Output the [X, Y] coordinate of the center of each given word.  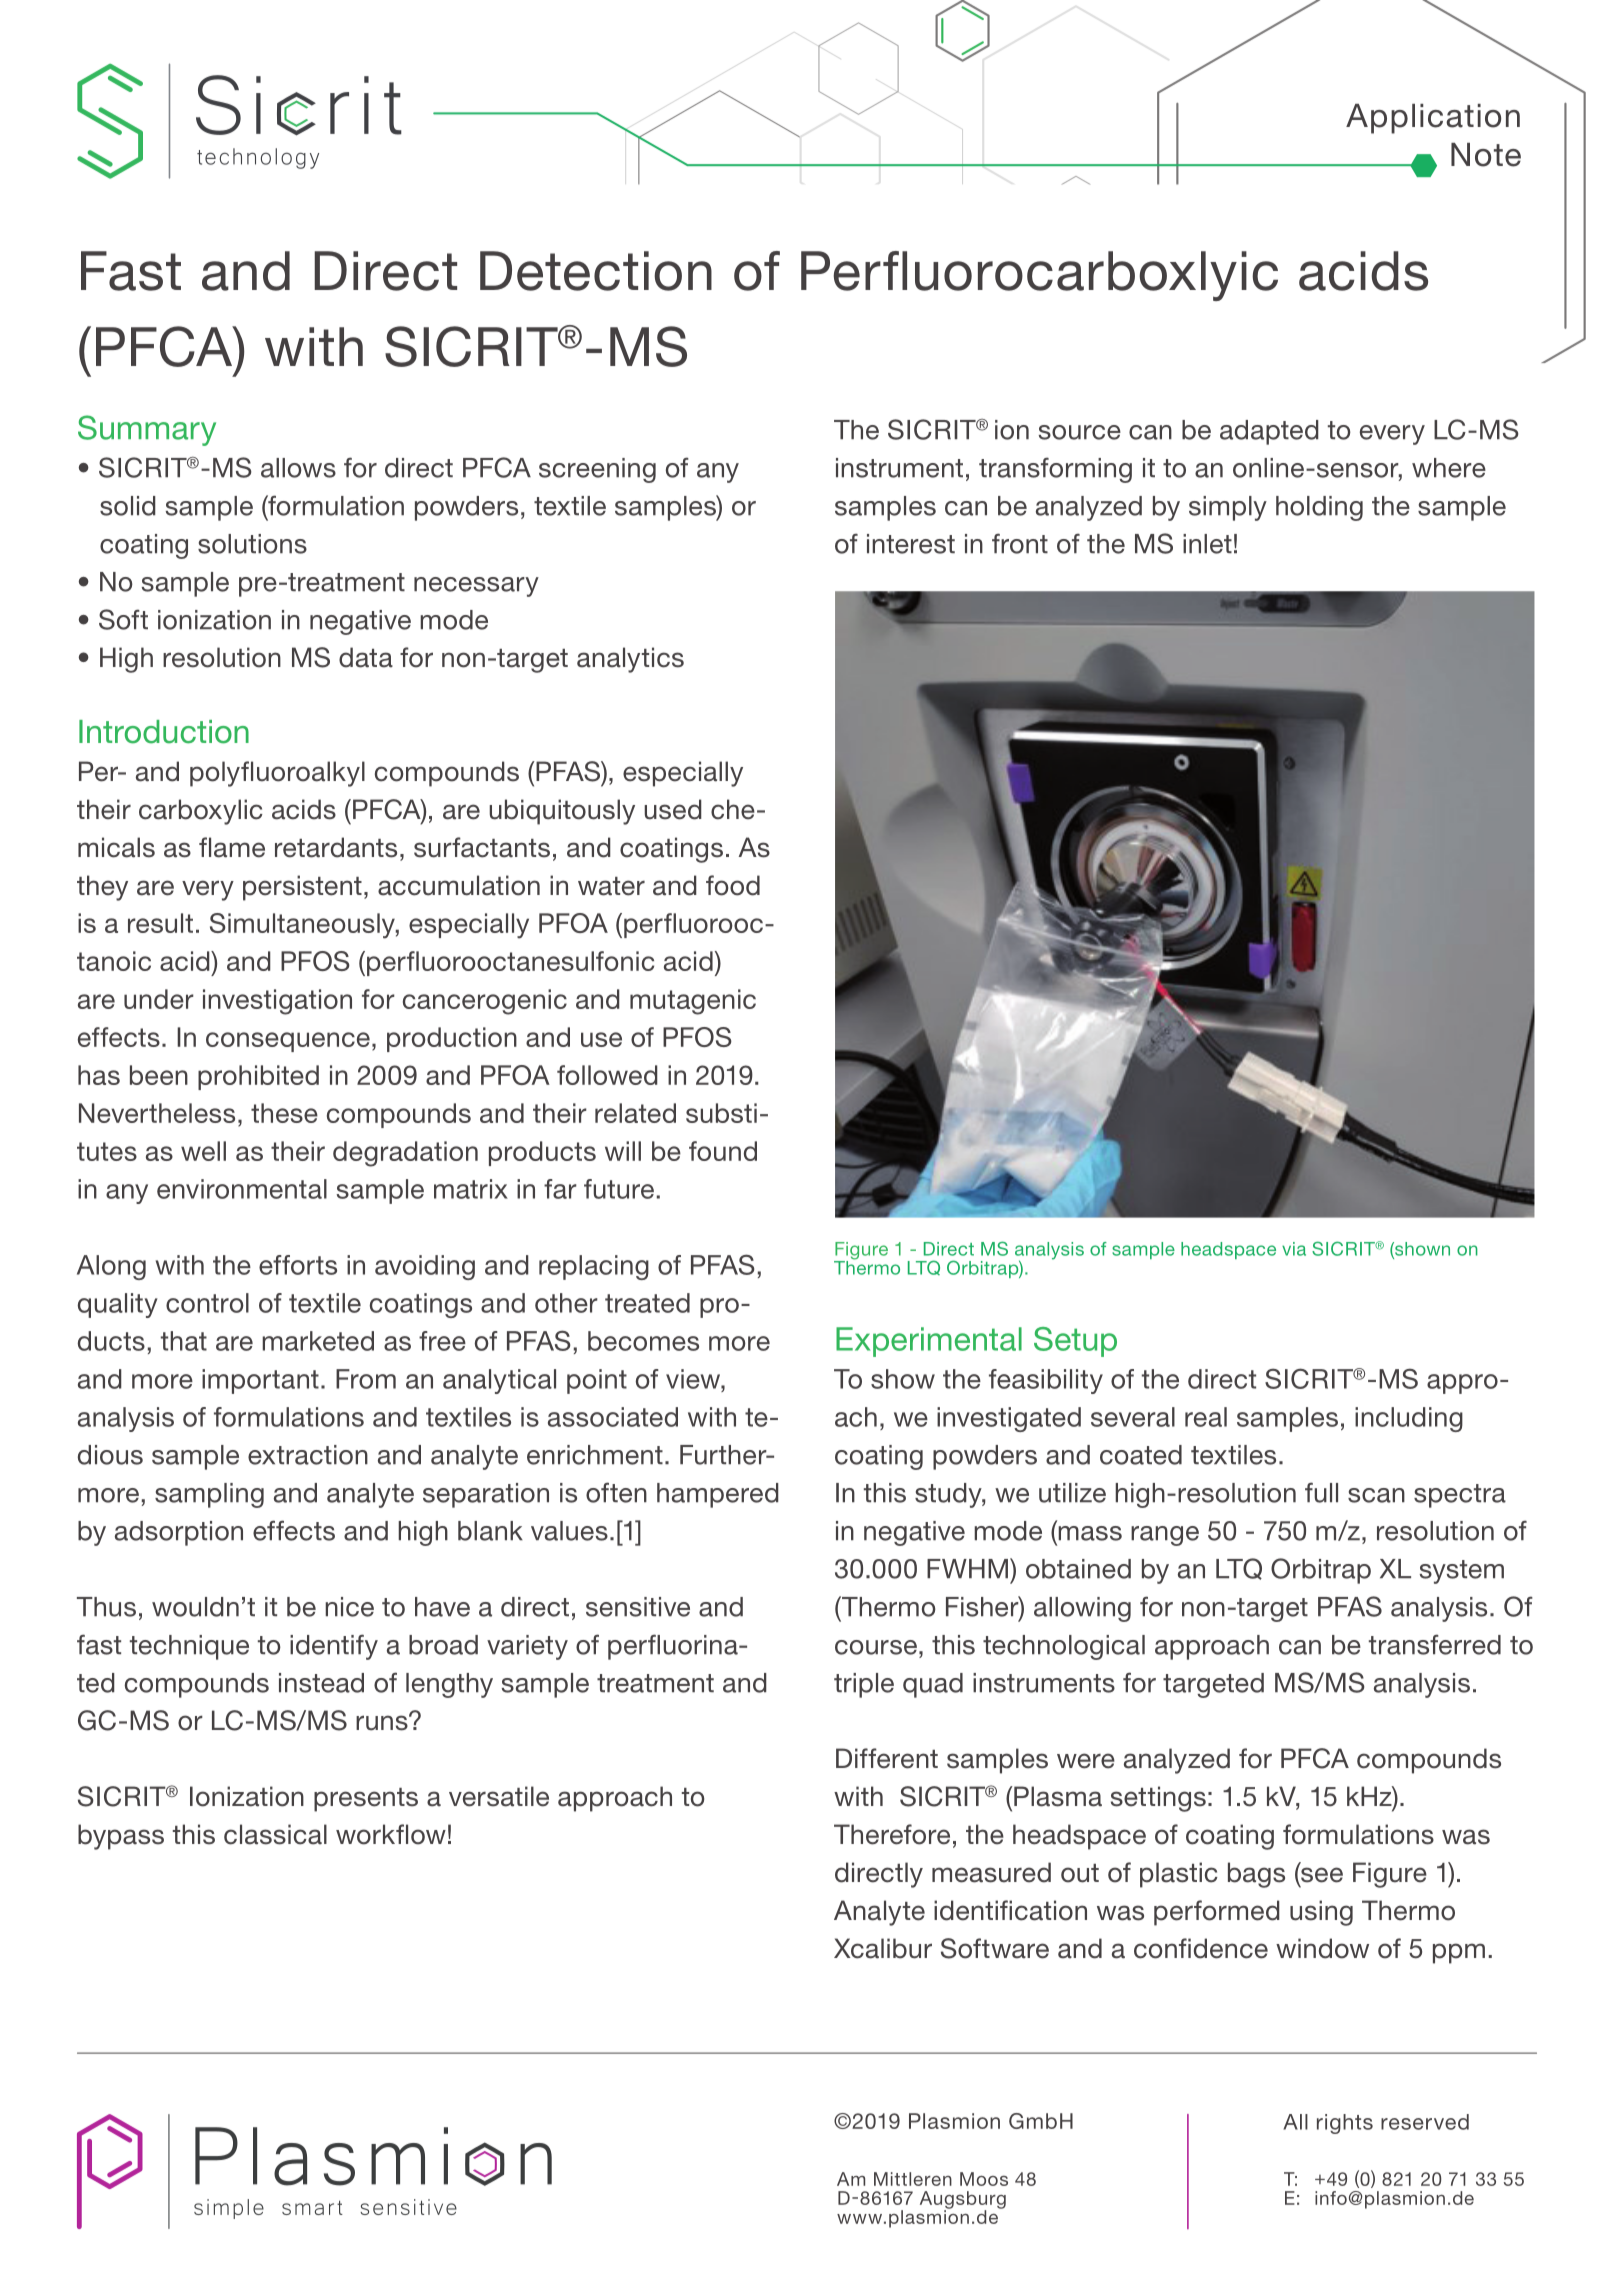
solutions [252, 544]
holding [1319, 508]
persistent [302, 888]
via [1294, 1249]
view [694, 1379]
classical [275, 1834]
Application [1433, 119]
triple [864, 1685]
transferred [1435, 1644]
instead [321, 1683]
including [1409, 1419]
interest [911, 544]
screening [597, 470]
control [207, 1303]
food [733, 885]
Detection [596, 271]
